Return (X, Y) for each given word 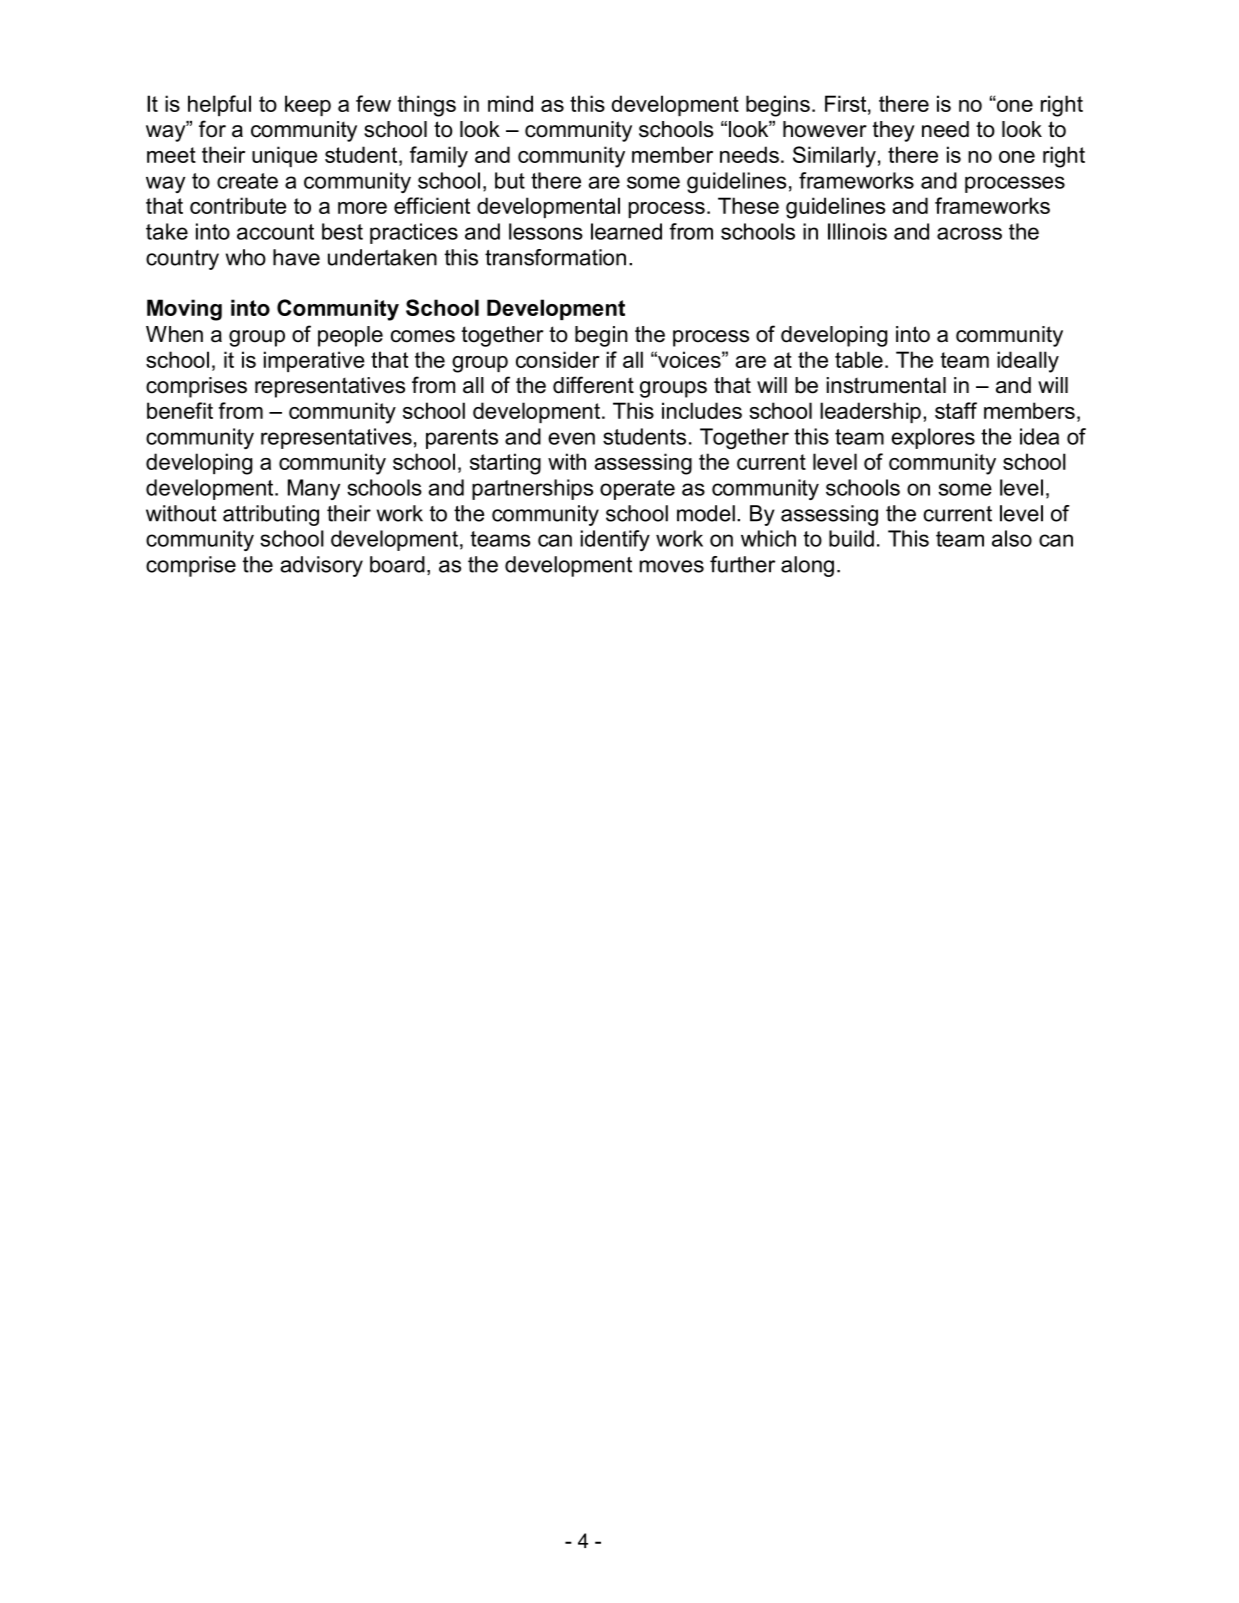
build (851, 538)
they (894, 131)
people (350, 336)
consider (558, 359)
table (859, 359)
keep (308, 105)
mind (510, 103)
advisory (321, 566)
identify (615, 540)
